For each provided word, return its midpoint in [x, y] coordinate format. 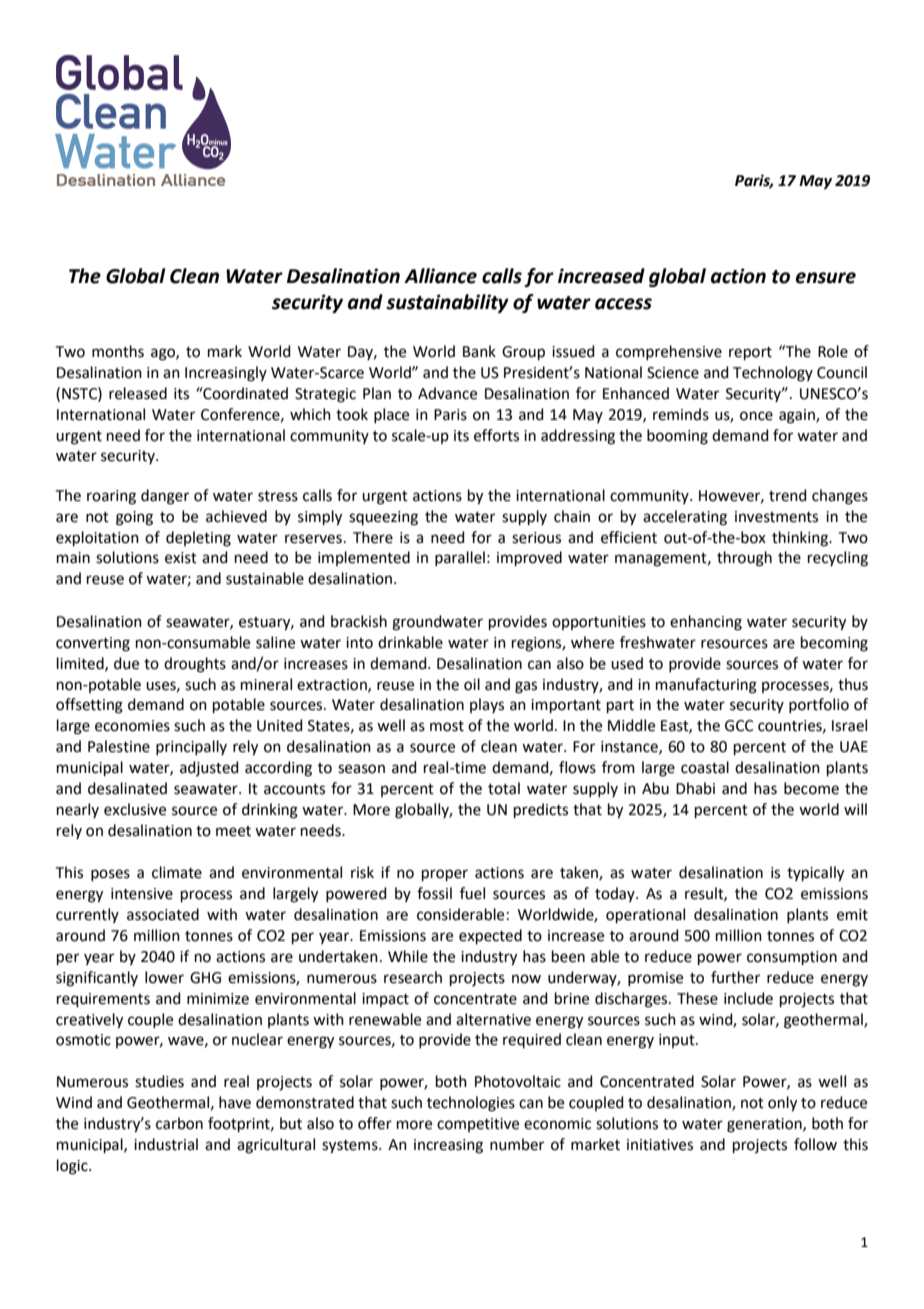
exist [181, 558]
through [744, 559]
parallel [460, 558]
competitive [478, 1125]
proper [445, 875]
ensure [826, 278]
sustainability [447, 303]
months [118, 351]
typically [815, 874]
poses [110, 875]
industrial [166, 1144]
